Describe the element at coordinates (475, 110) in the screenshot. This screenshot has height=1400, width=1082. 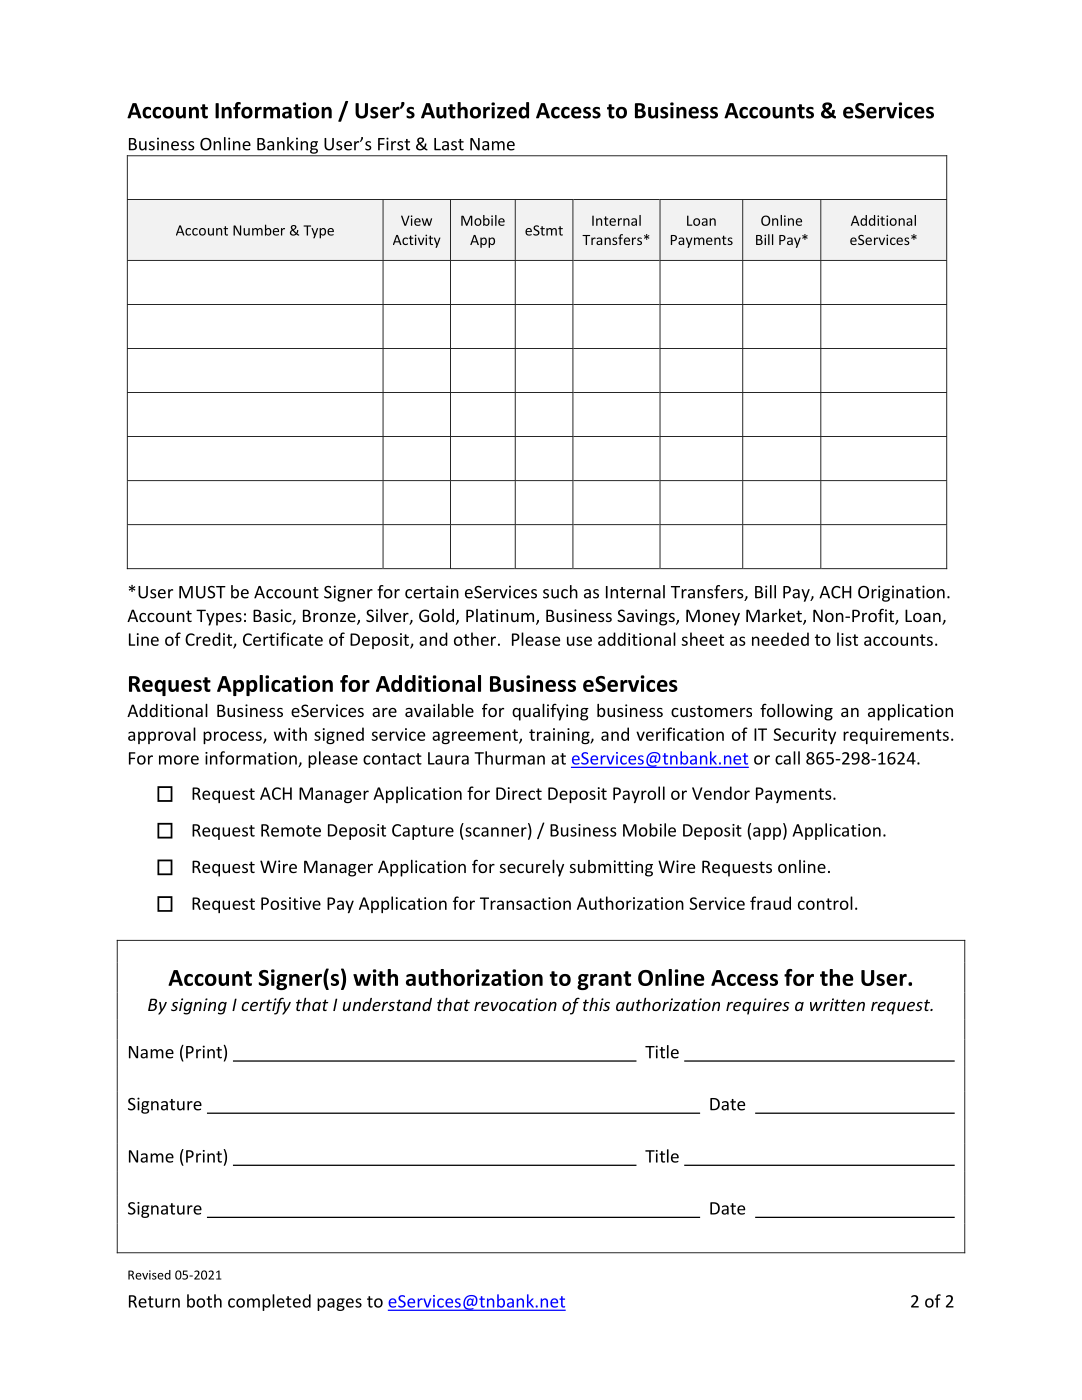
I see `Authorized` at that location.
